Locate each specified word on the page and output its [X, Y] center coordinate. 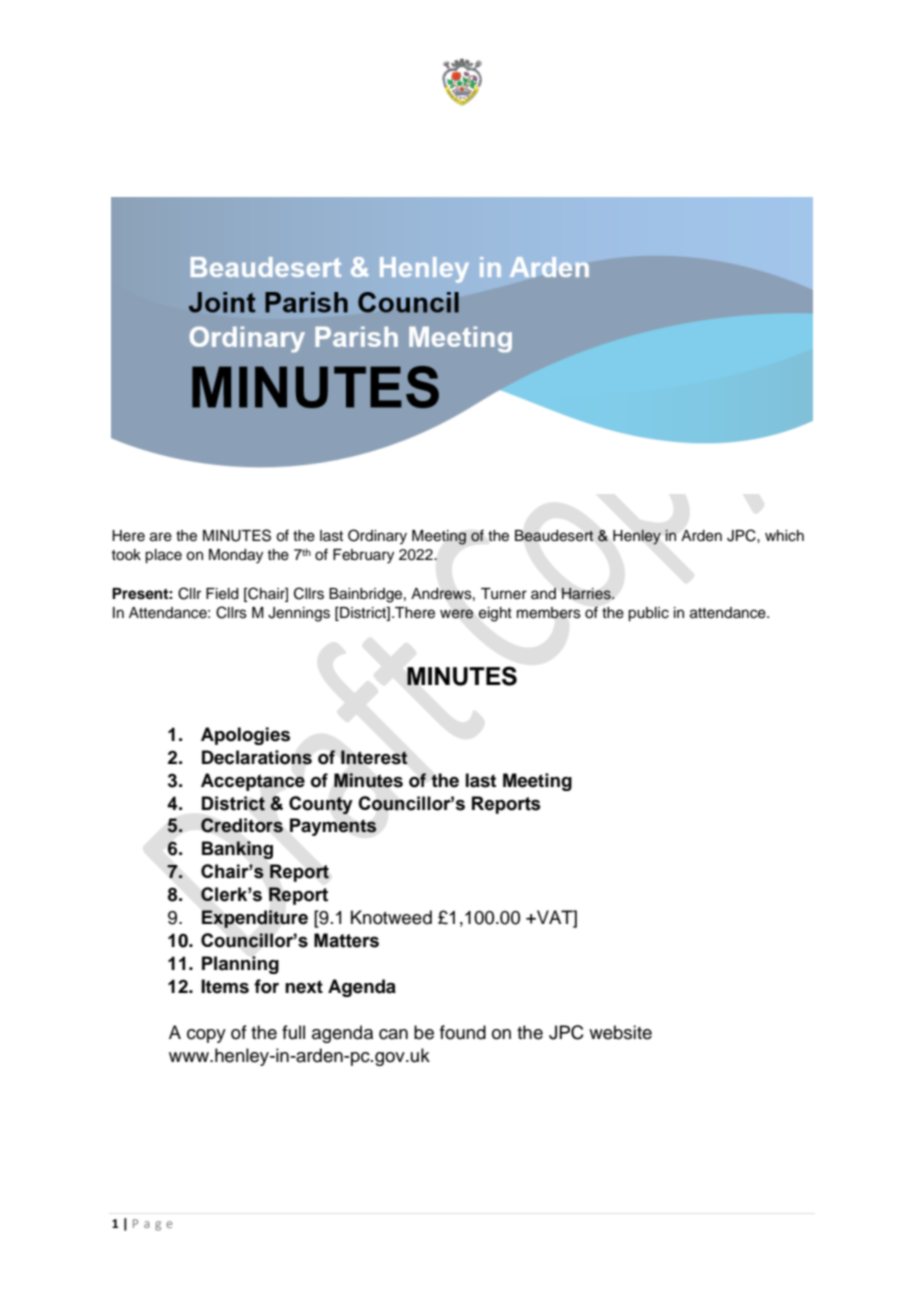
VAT [555, 917]
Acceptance [253, 782]
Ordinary [377, 537]
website [620, 1032]
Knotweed [391, 917]
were [457, 614]
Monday [236, 556]
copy [206, 1036]
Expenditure [255, 919]
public [648, 614]
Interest [374, 757]
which [784, 536]
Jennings [299, 614]
